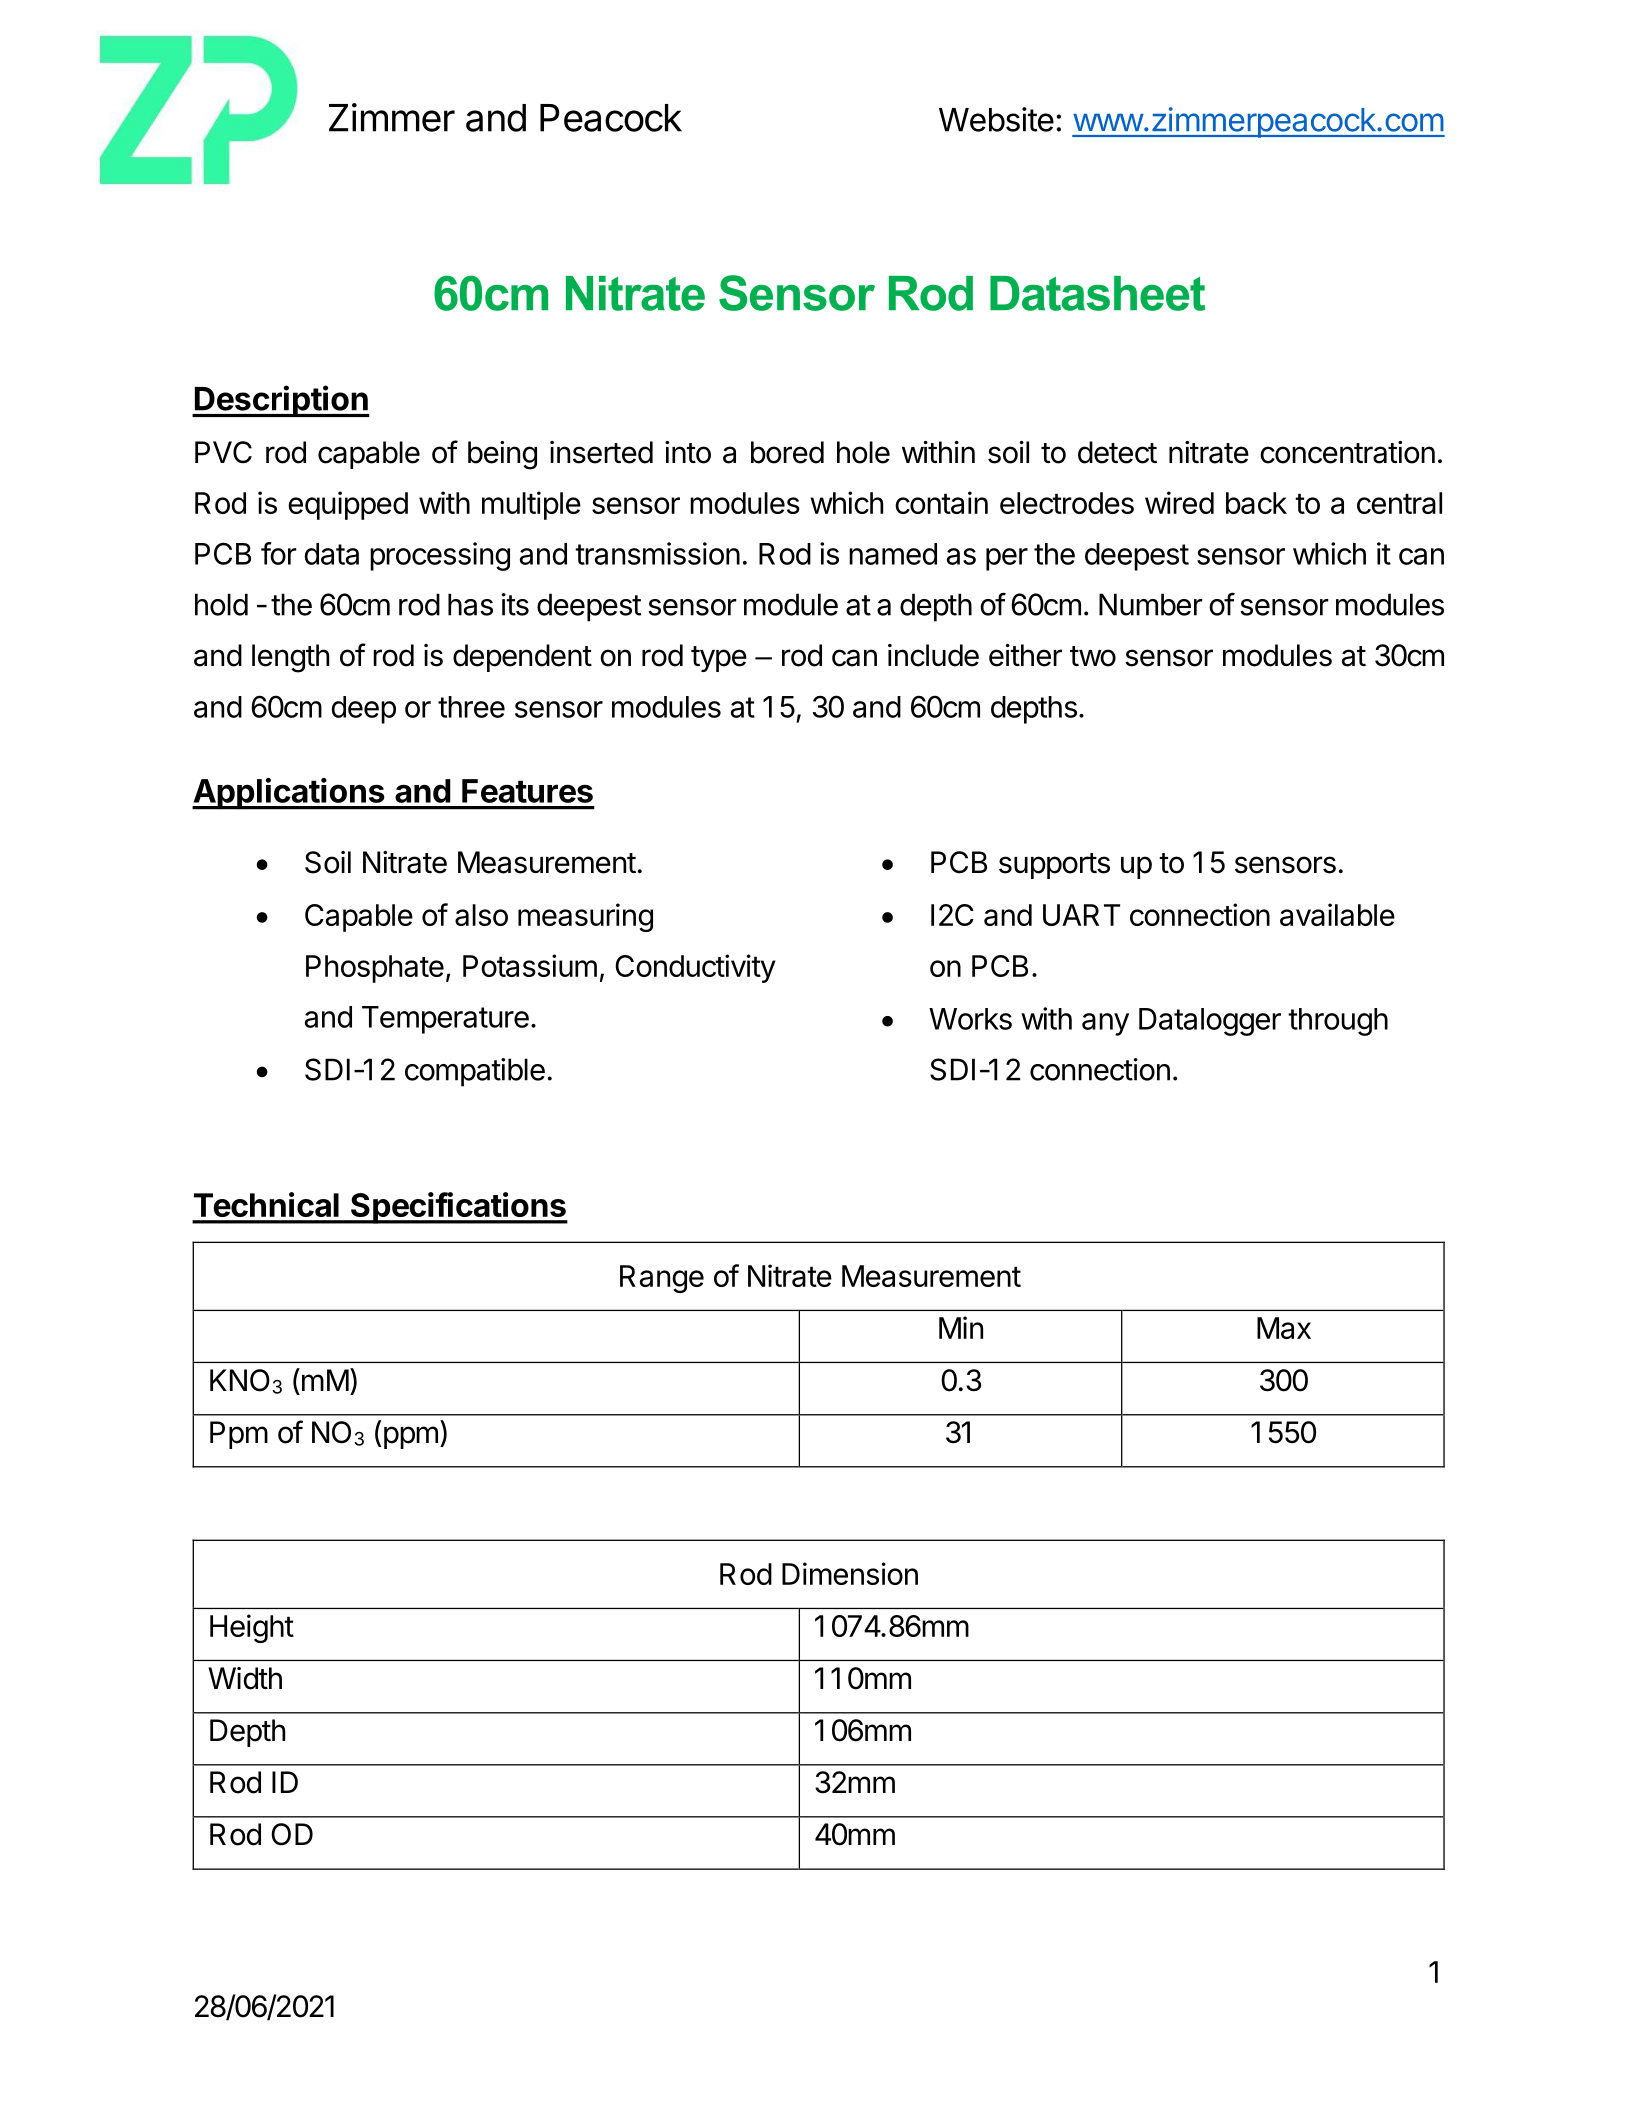 The width and height of the image is (1637, 2119). What do you see at coordinates (1347, 452) in the image?
I see `concentration` at bounding box center [1347, 452].
